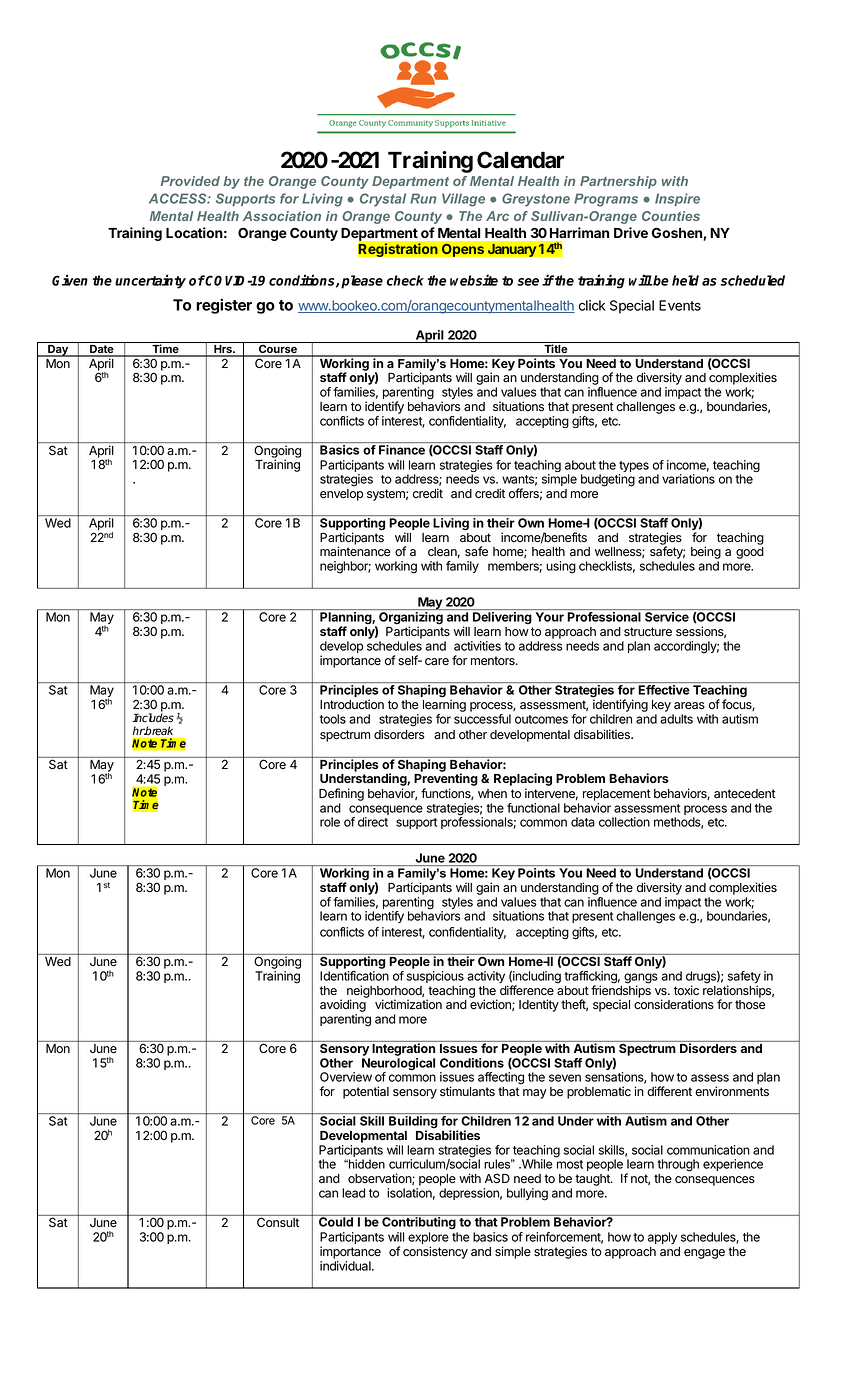 This screenshot has width=849, height=1400. Describe the element at coordinates (330, 822) in the screenshot. I see `role` at that location.
